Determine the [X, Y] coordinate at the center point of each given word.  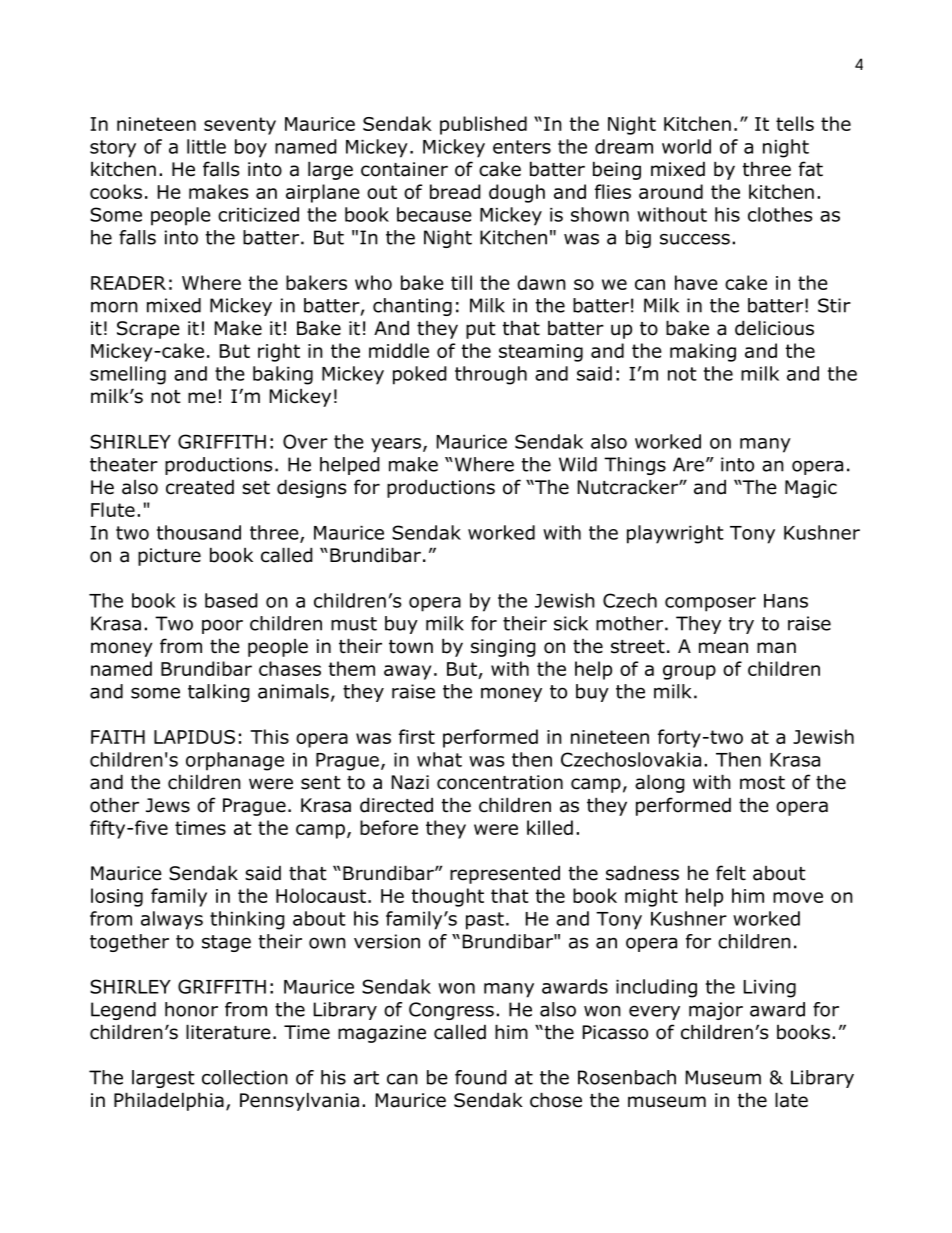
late [791, 1100]
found [481, 1077]
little [206, 146]
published [483, 125]
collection [245, 1077]
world [686, 146]
